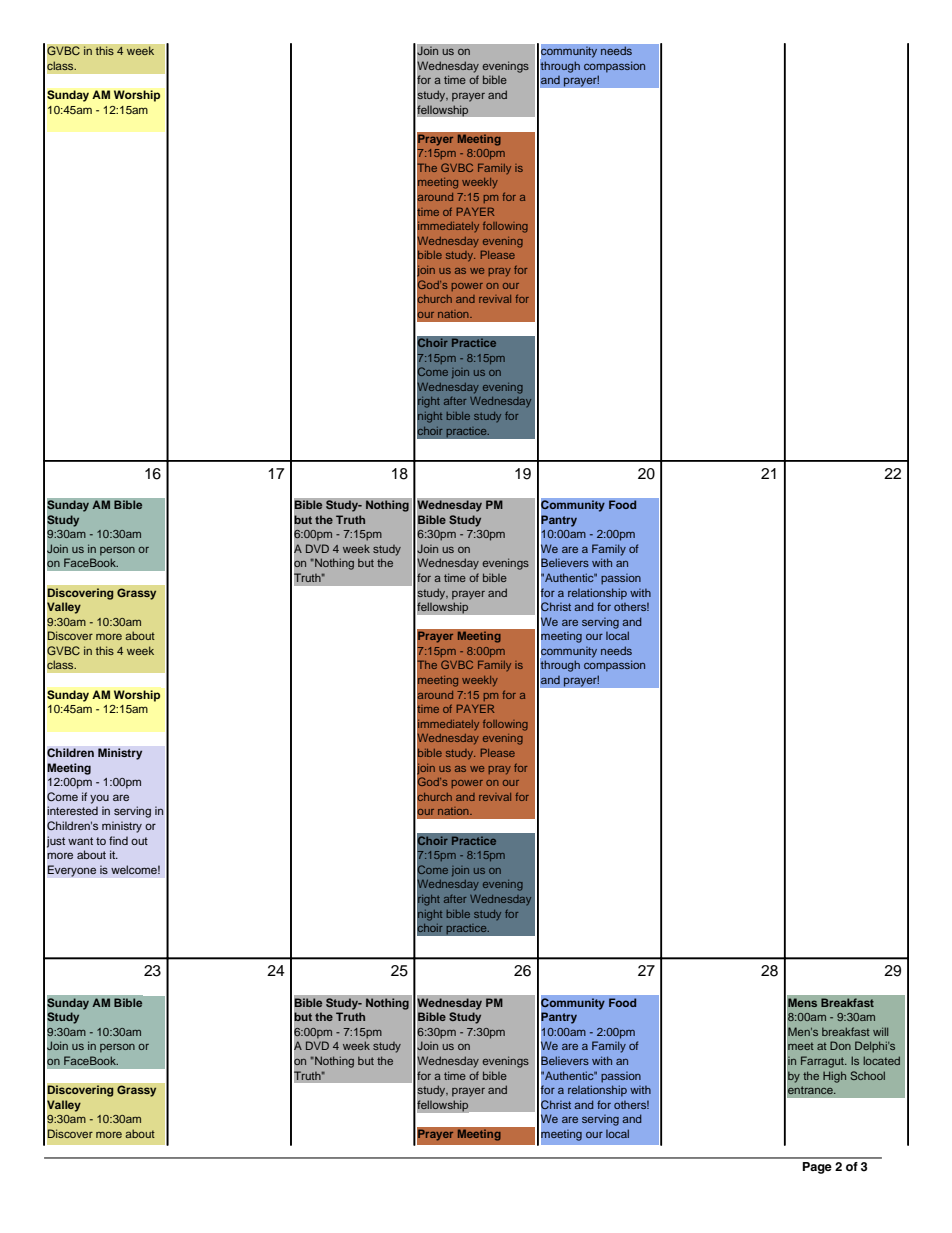 The image size is (952, 1233). Describe the element at coordinates (868, 1075) in the image. I see `School` at that location.
